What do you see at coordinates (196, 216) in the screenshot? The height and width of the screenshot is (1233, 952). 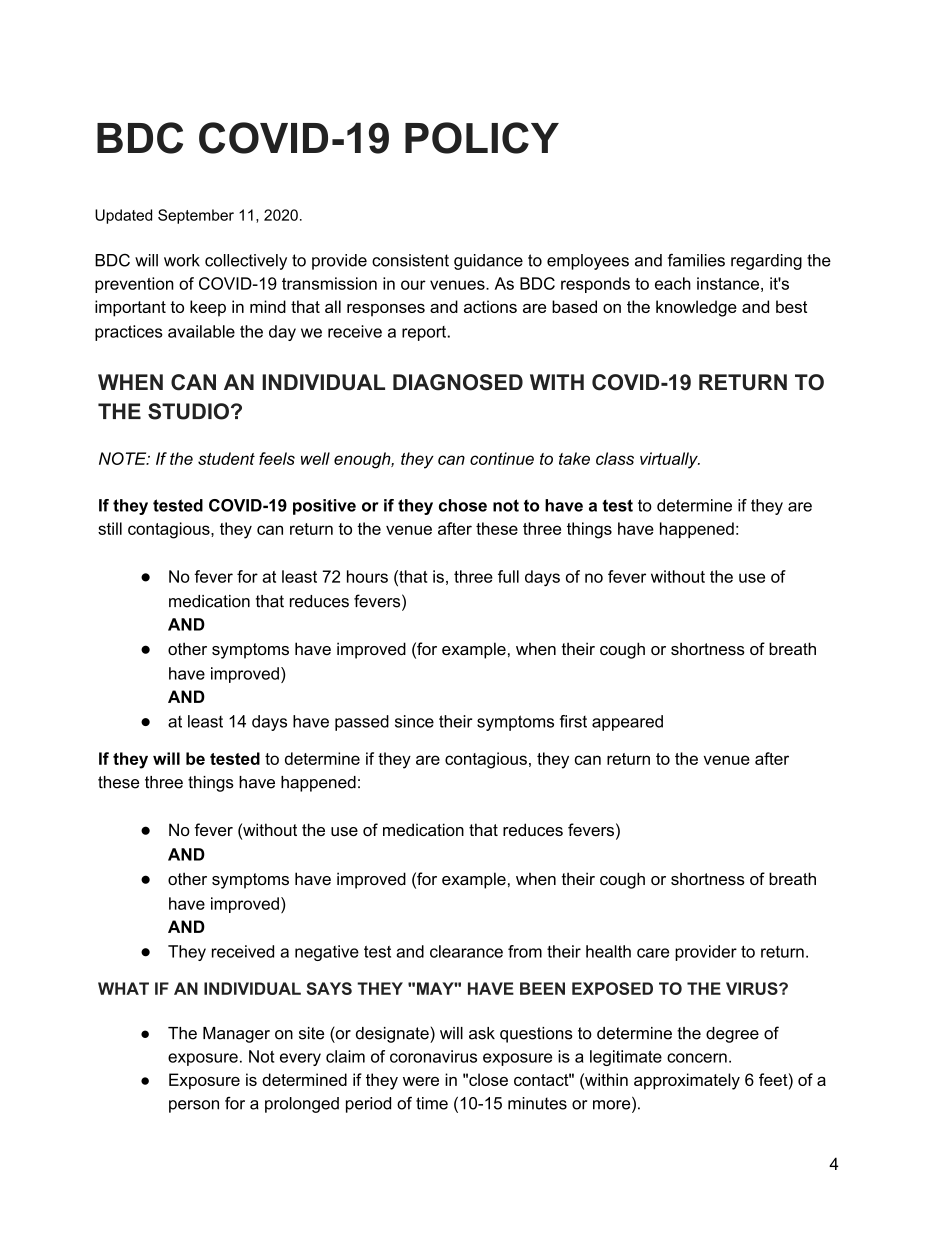 I see `September` at bounding box center [196, 216].
